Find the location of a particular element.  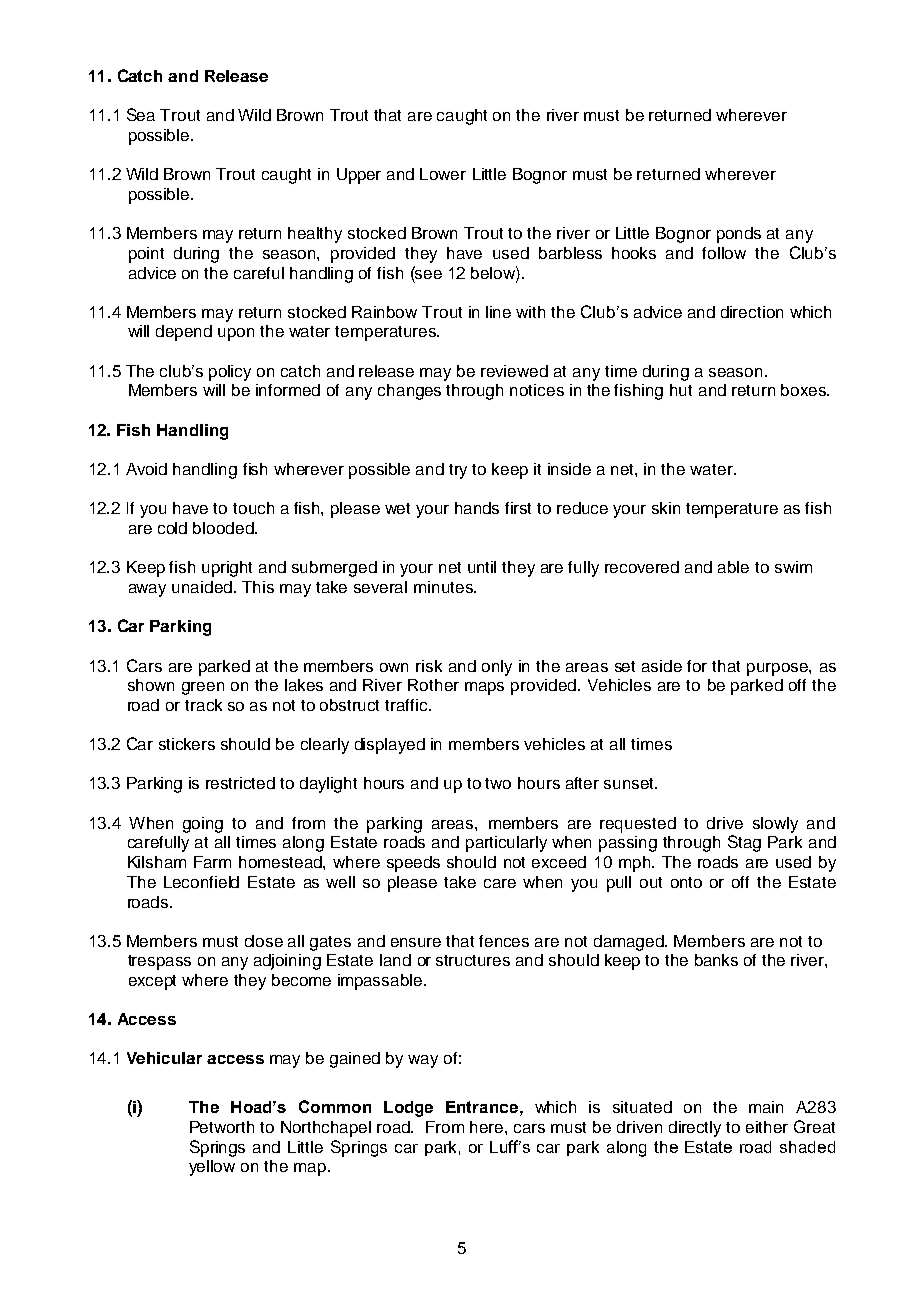

upright is located at coordinates (227, 569).
